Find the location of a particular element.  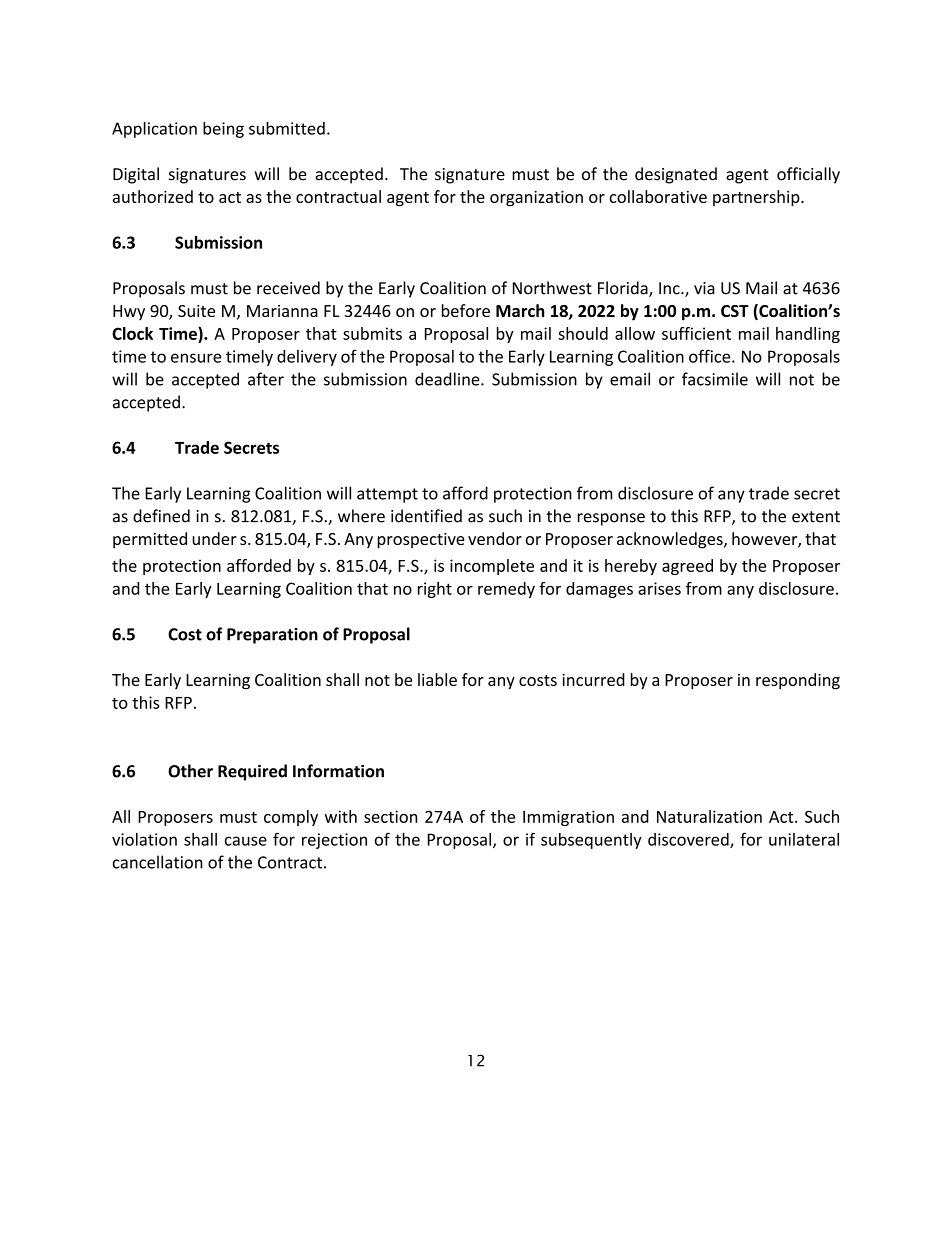

being is located at coordinates (223, 130).
